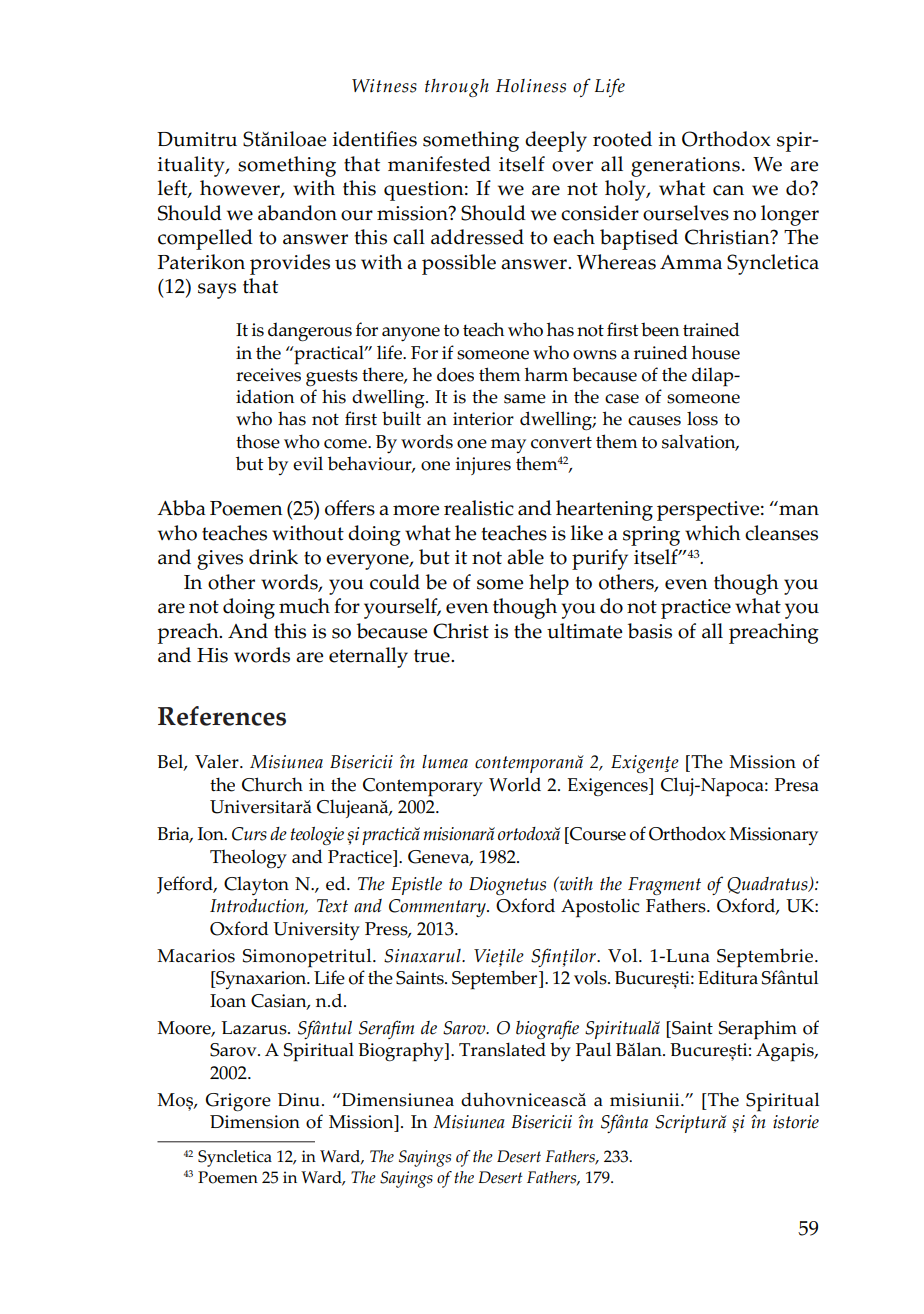  I want to click on much, so click(304, 606).
